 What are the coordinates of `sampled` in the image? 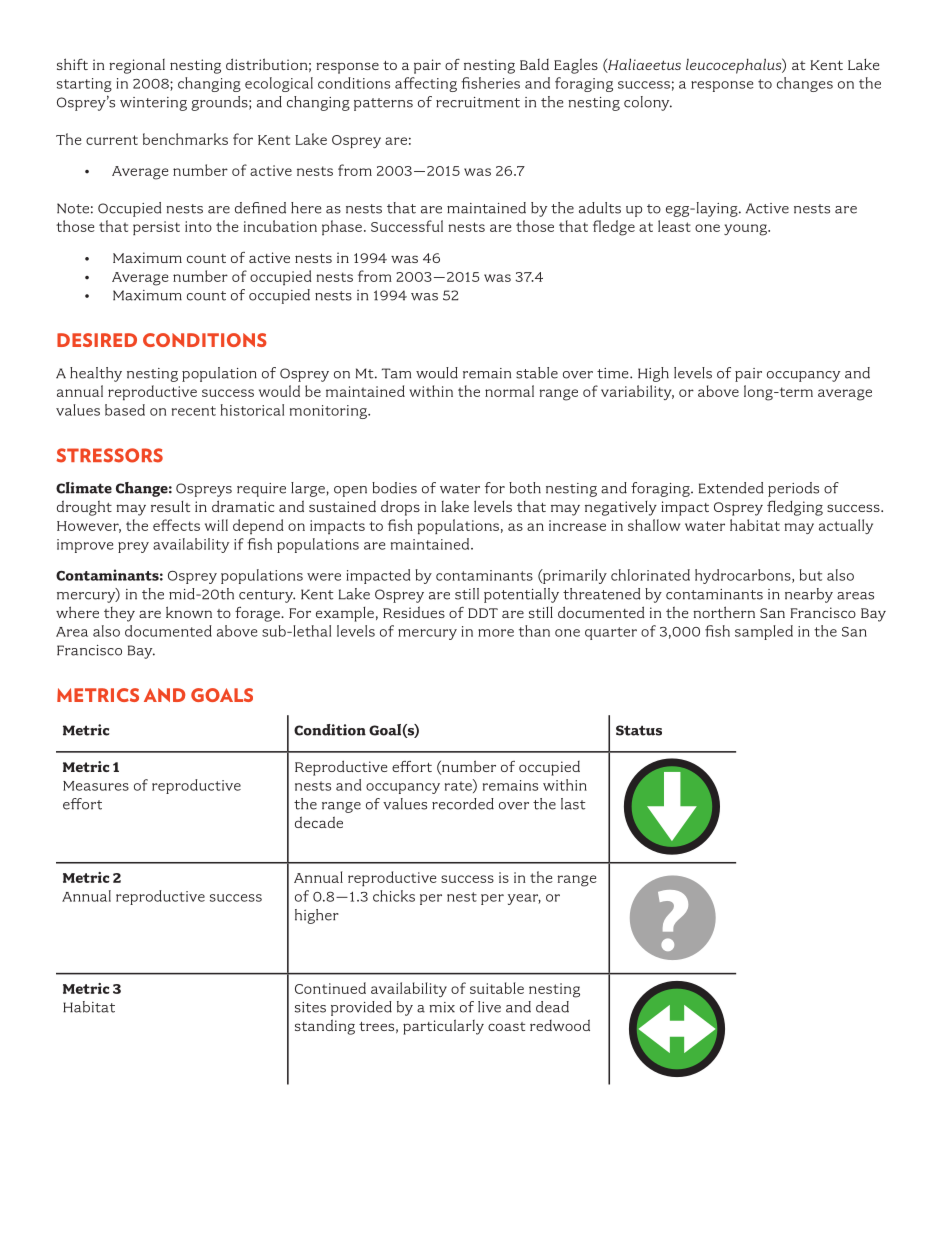 It's located at (764, 632).
